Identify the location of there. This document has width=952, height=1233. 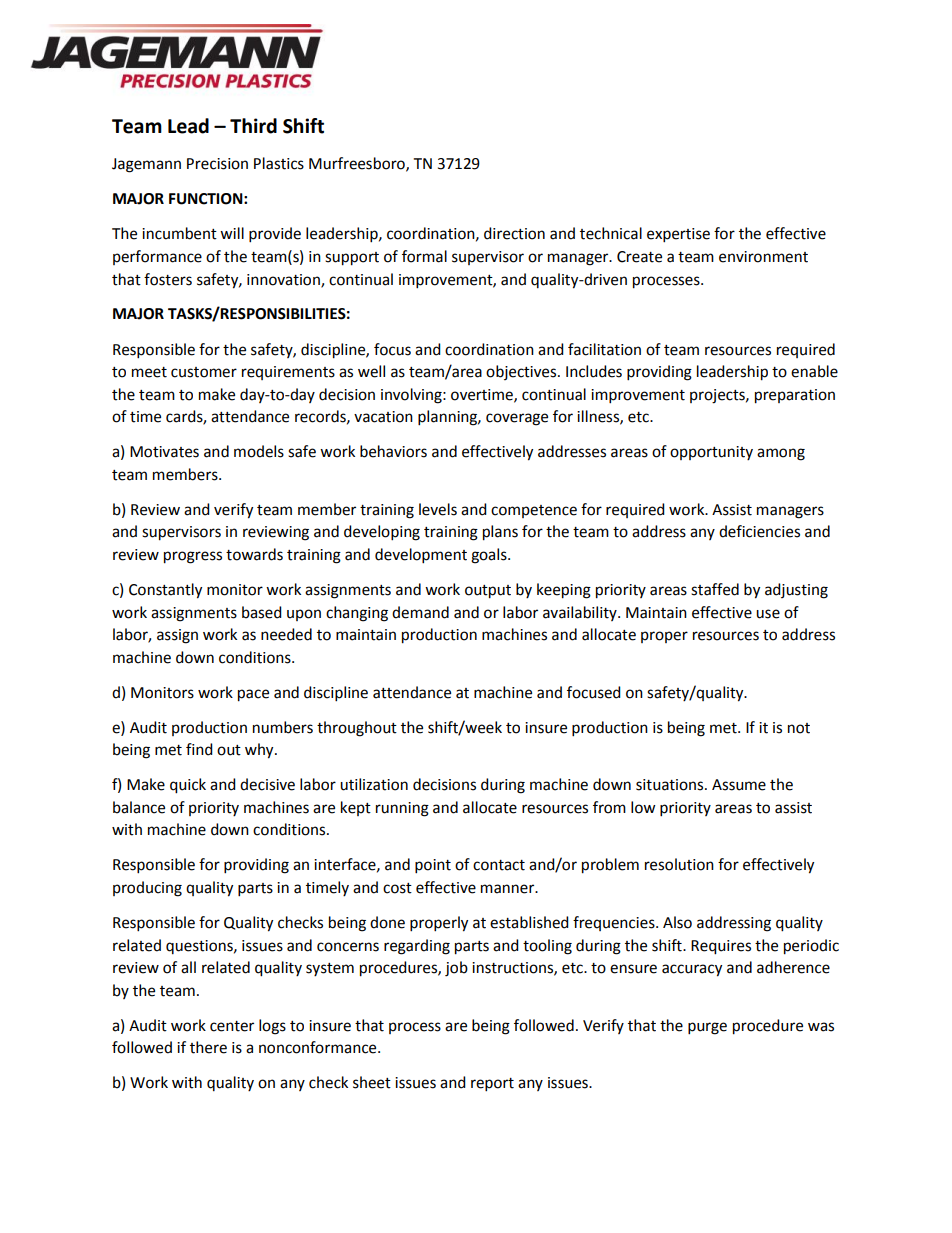
(208, 1047).
